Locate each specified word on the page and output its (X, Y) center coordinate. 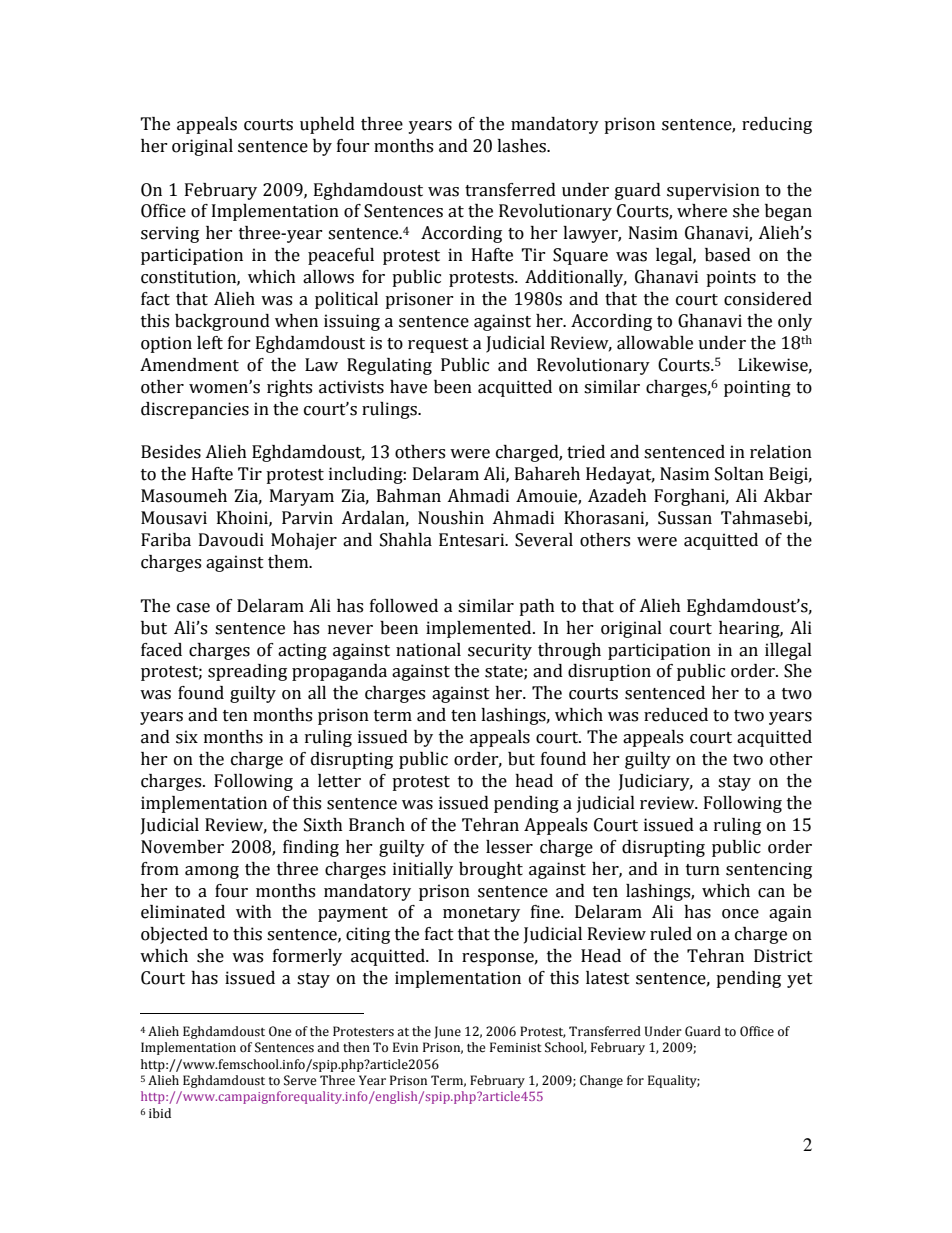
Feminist (516, 1047)
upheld (327, 125)
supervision (713, 191)
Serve (300, 1080)
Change (601, 1081)
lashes (522, 146)
